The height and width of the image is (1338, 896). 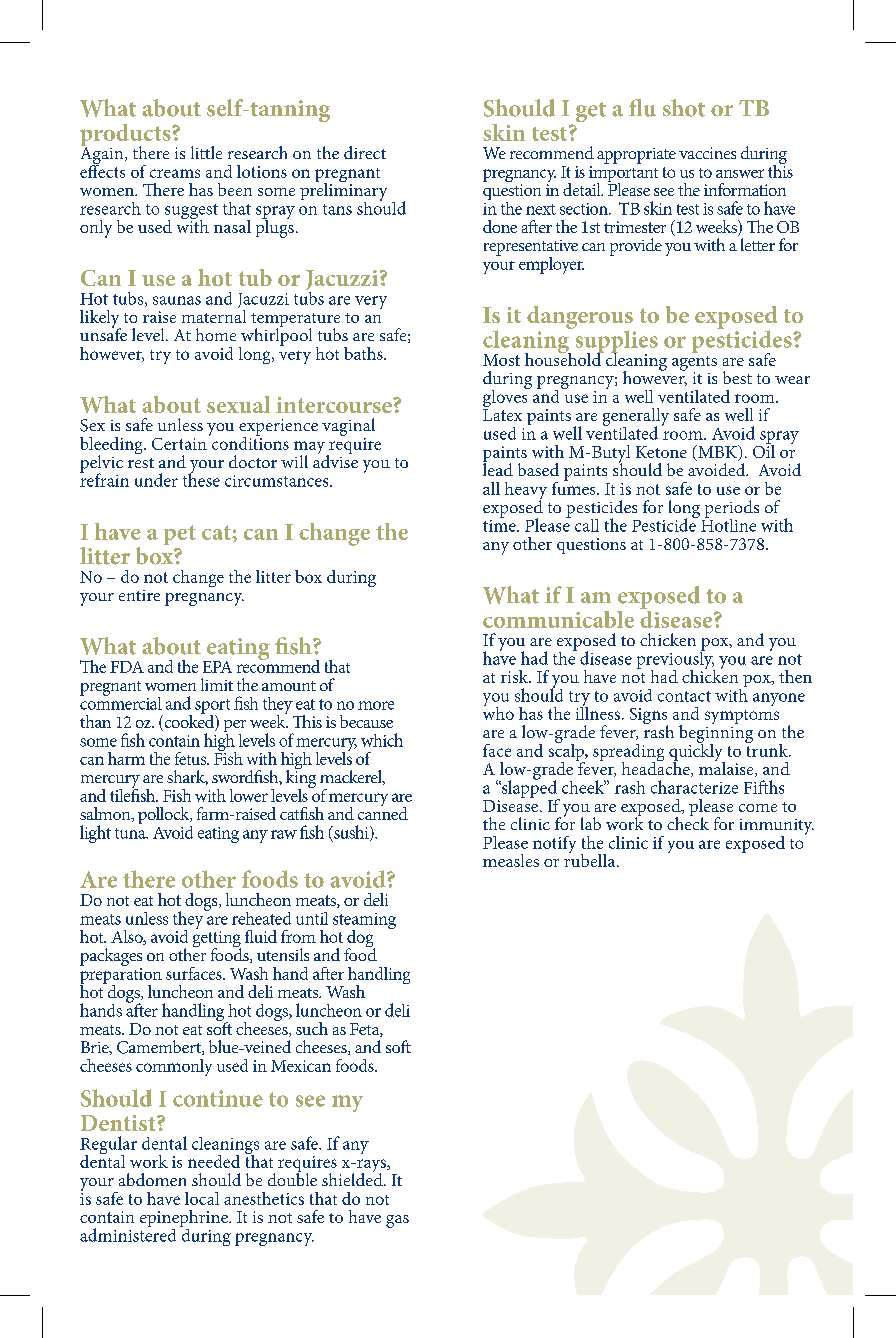 I want to click on local, so click(x=202, y=1198).
